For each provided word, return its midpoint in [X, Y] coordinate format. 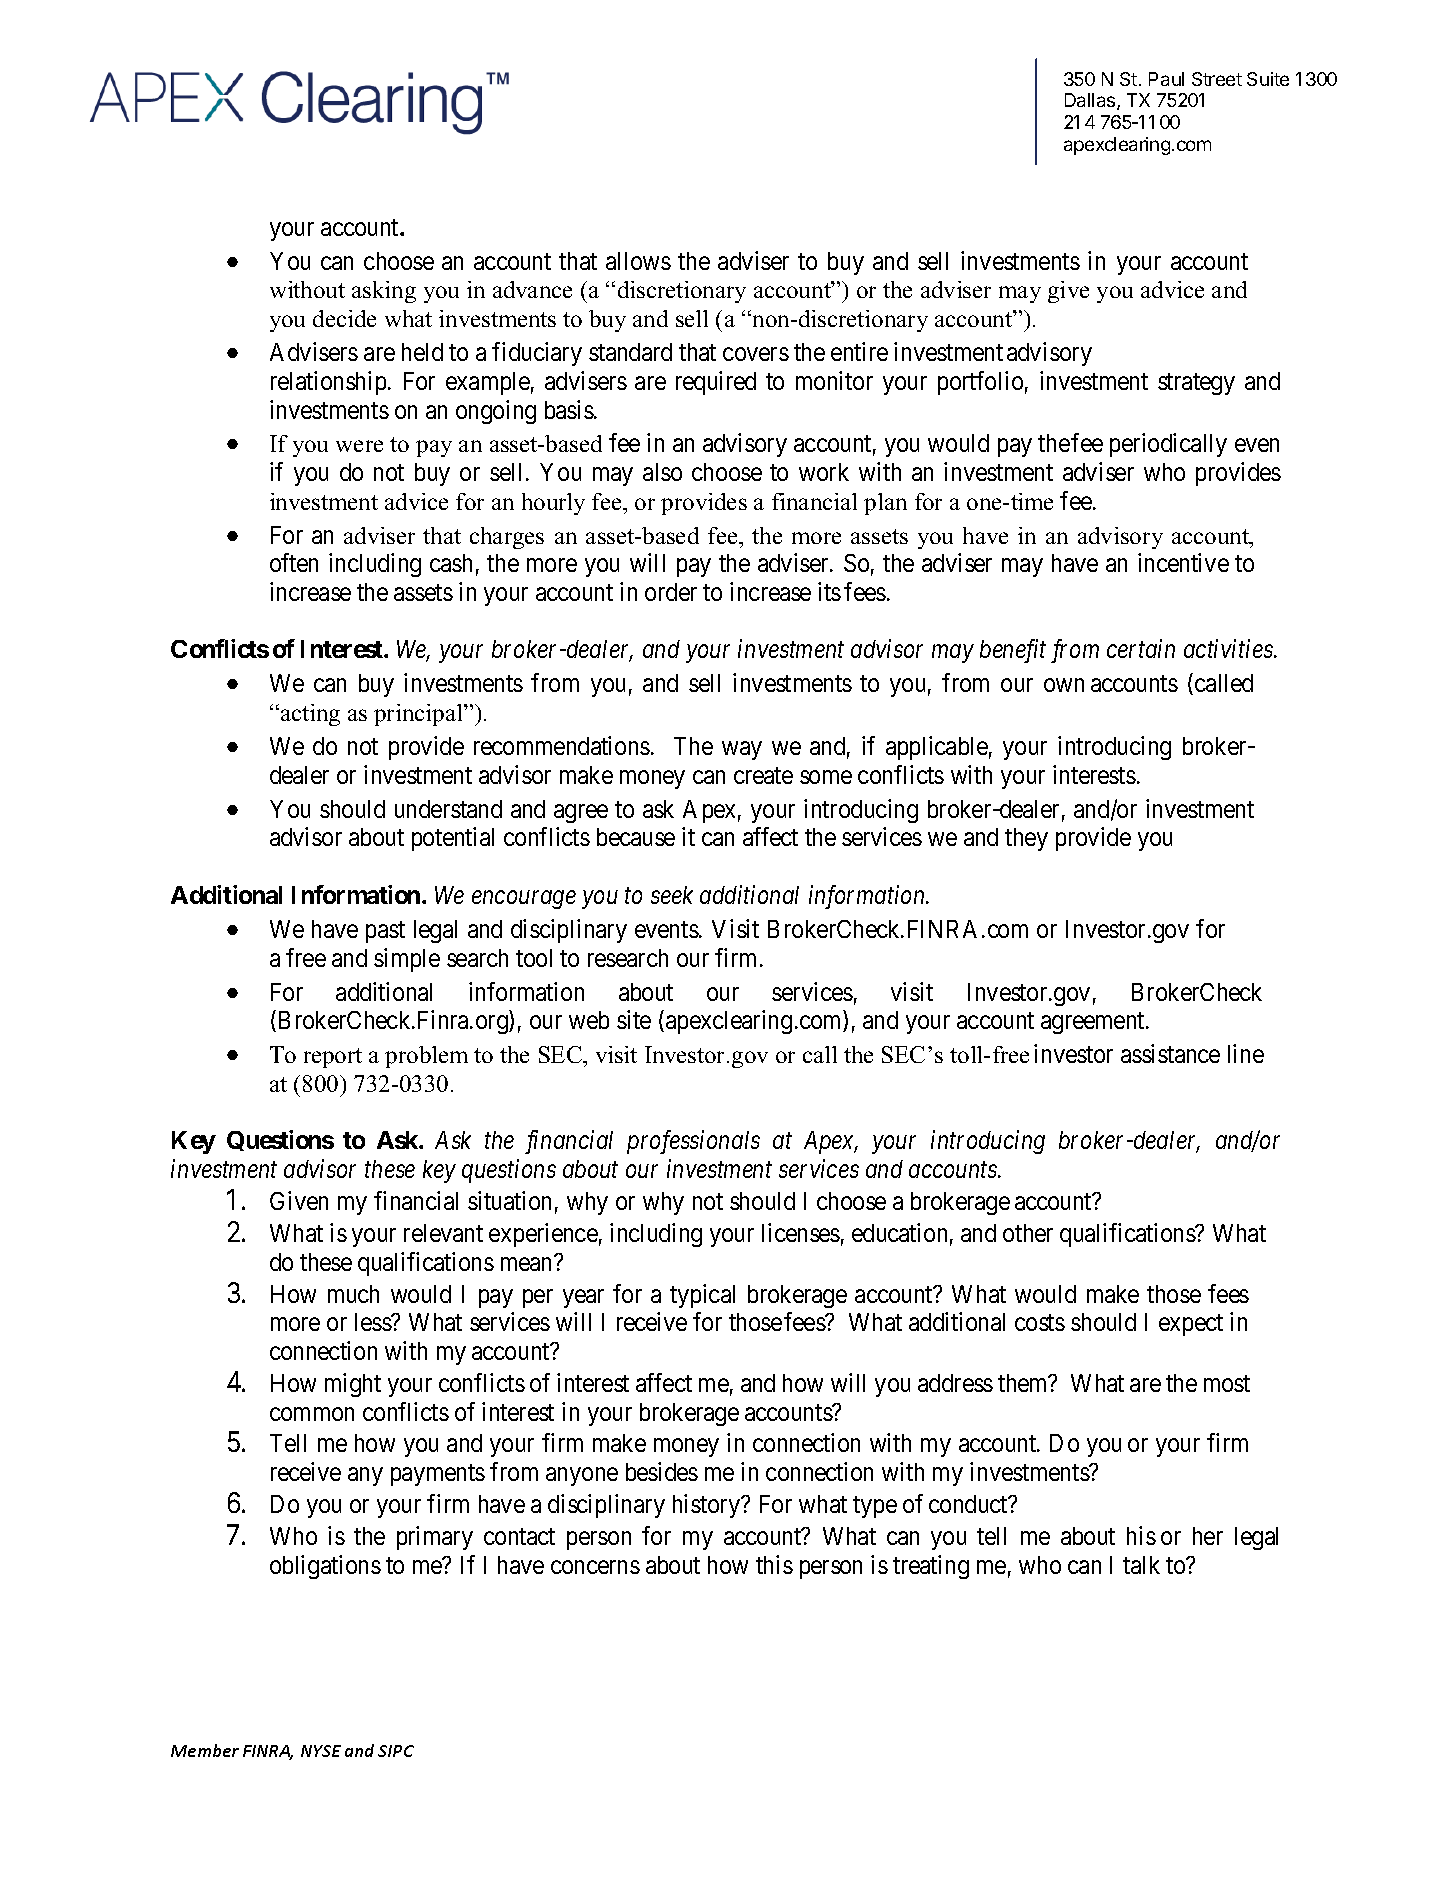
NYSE [321, 1751]
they [1026, 839]
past [385, 932]
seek [672, 895]
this [774, 1564]
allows [638, 261]
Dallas [1091, 101]
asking [384, 292]
